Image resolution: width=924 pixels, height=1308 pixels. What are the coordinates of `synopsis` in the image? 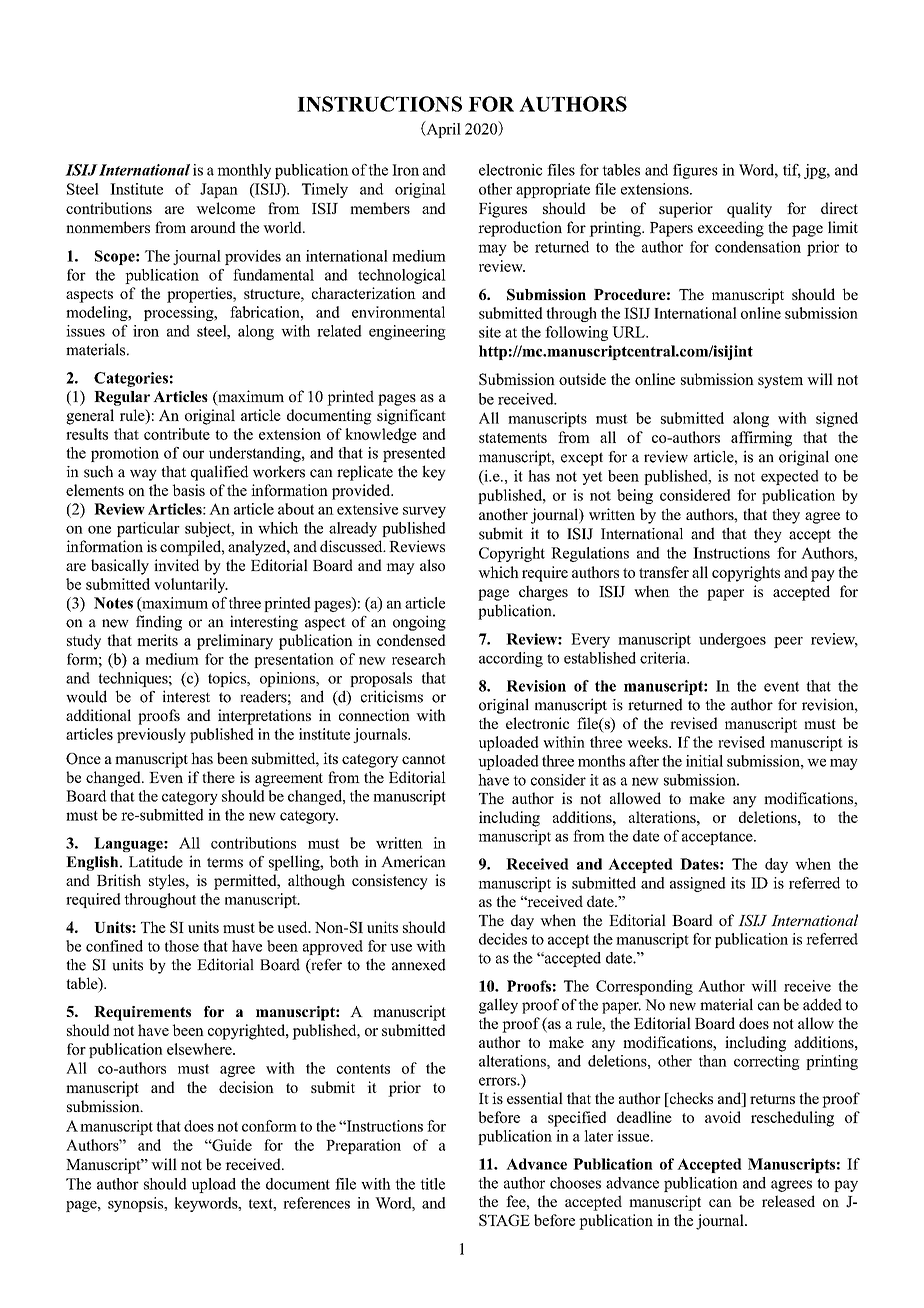 It's located at (137, 1204).
